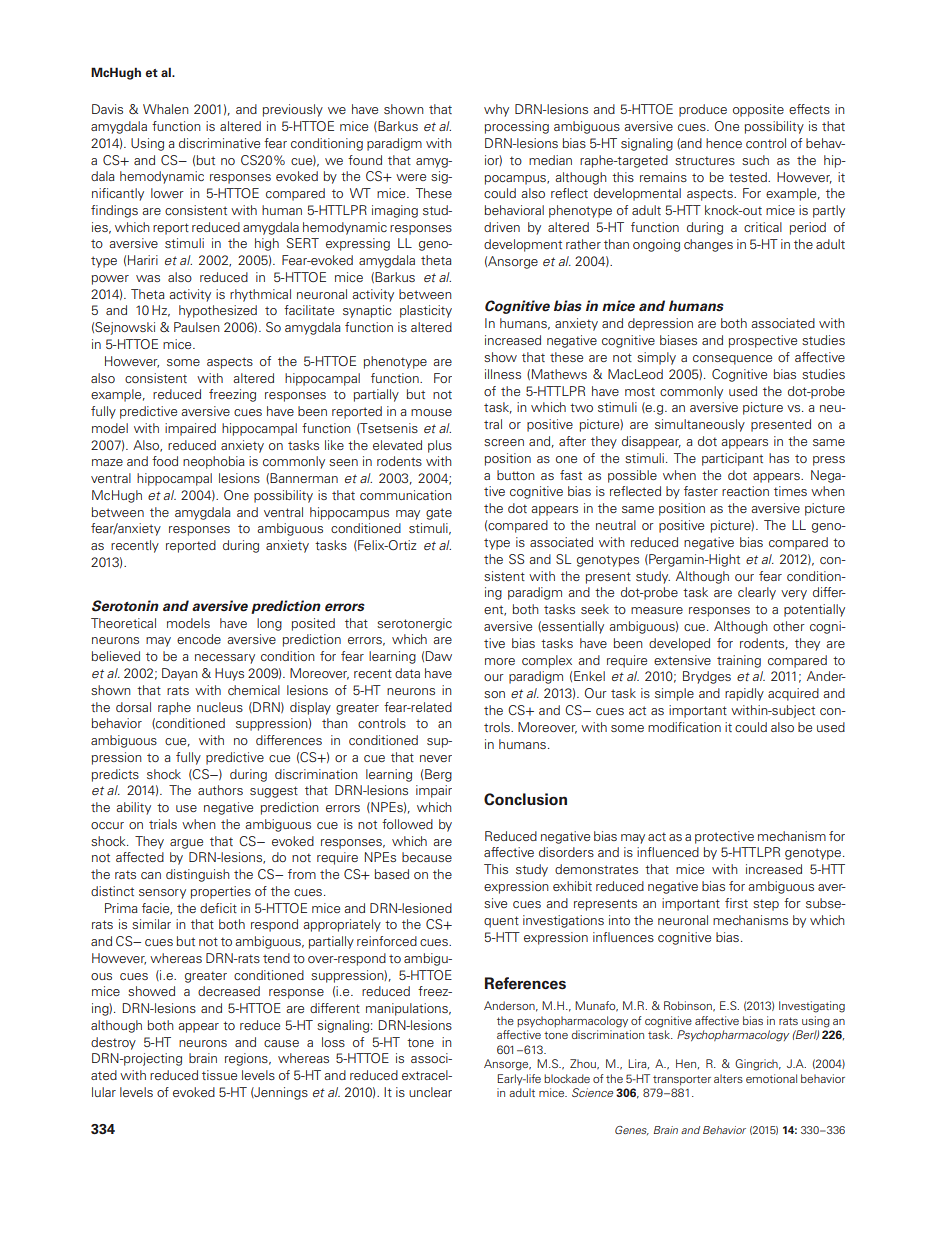  Describe the element at coordinates (197, 327) in the screenshot. I see `Paulsen` at that location.
